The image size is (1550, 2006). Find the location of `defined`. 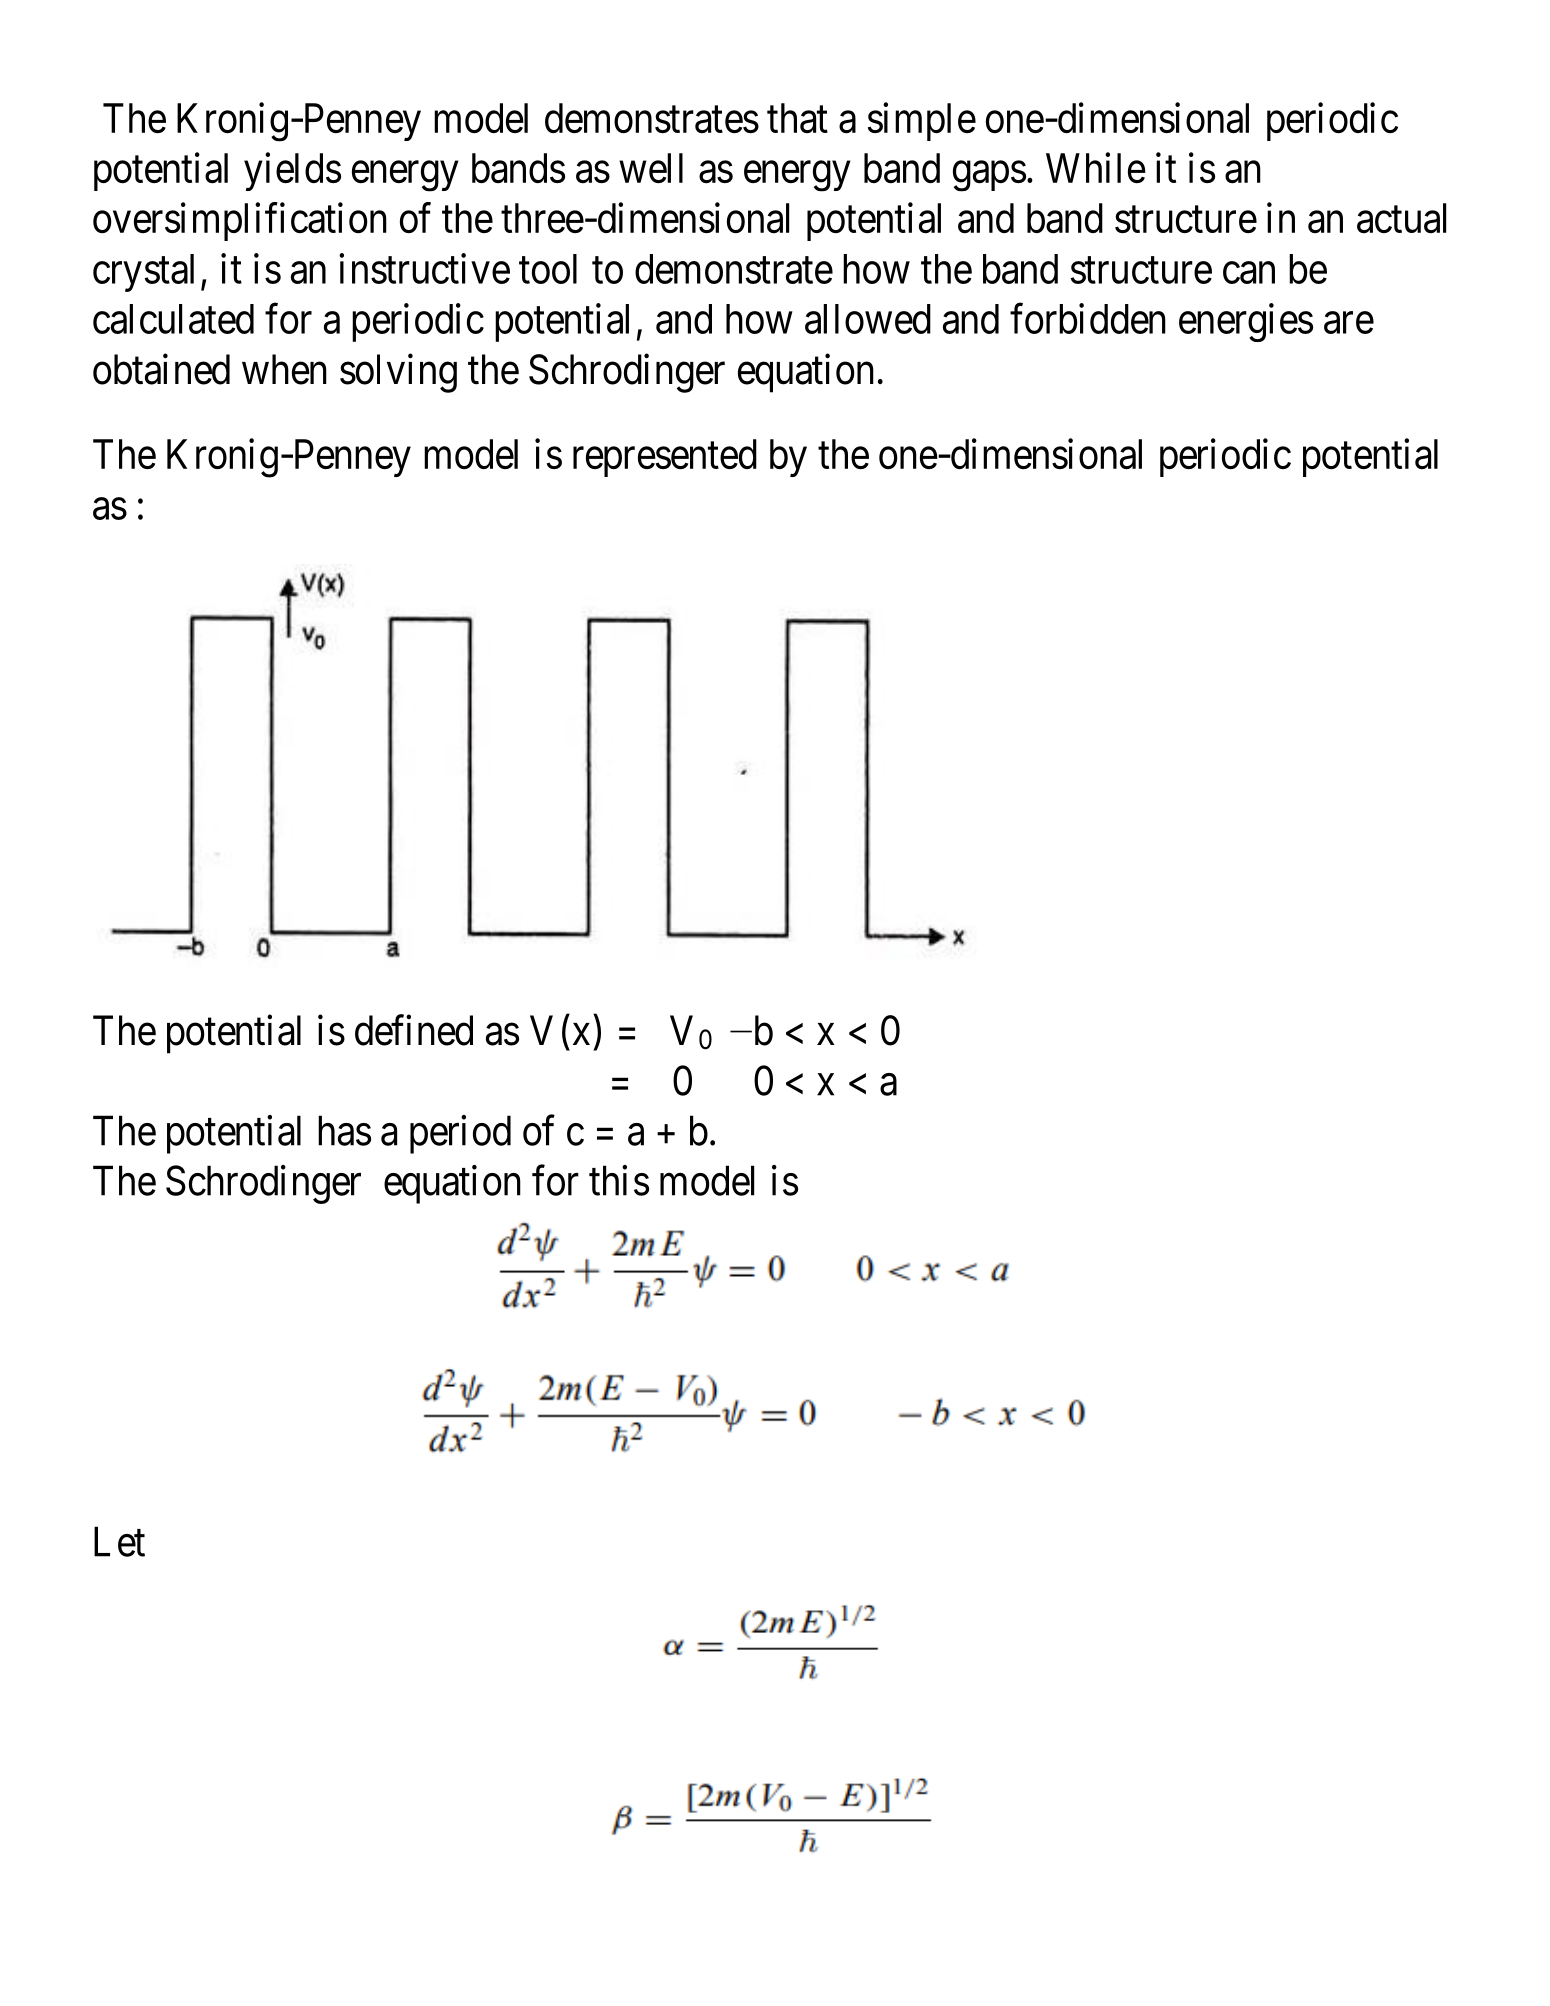

defined is located at coordinates (414, 1030).
